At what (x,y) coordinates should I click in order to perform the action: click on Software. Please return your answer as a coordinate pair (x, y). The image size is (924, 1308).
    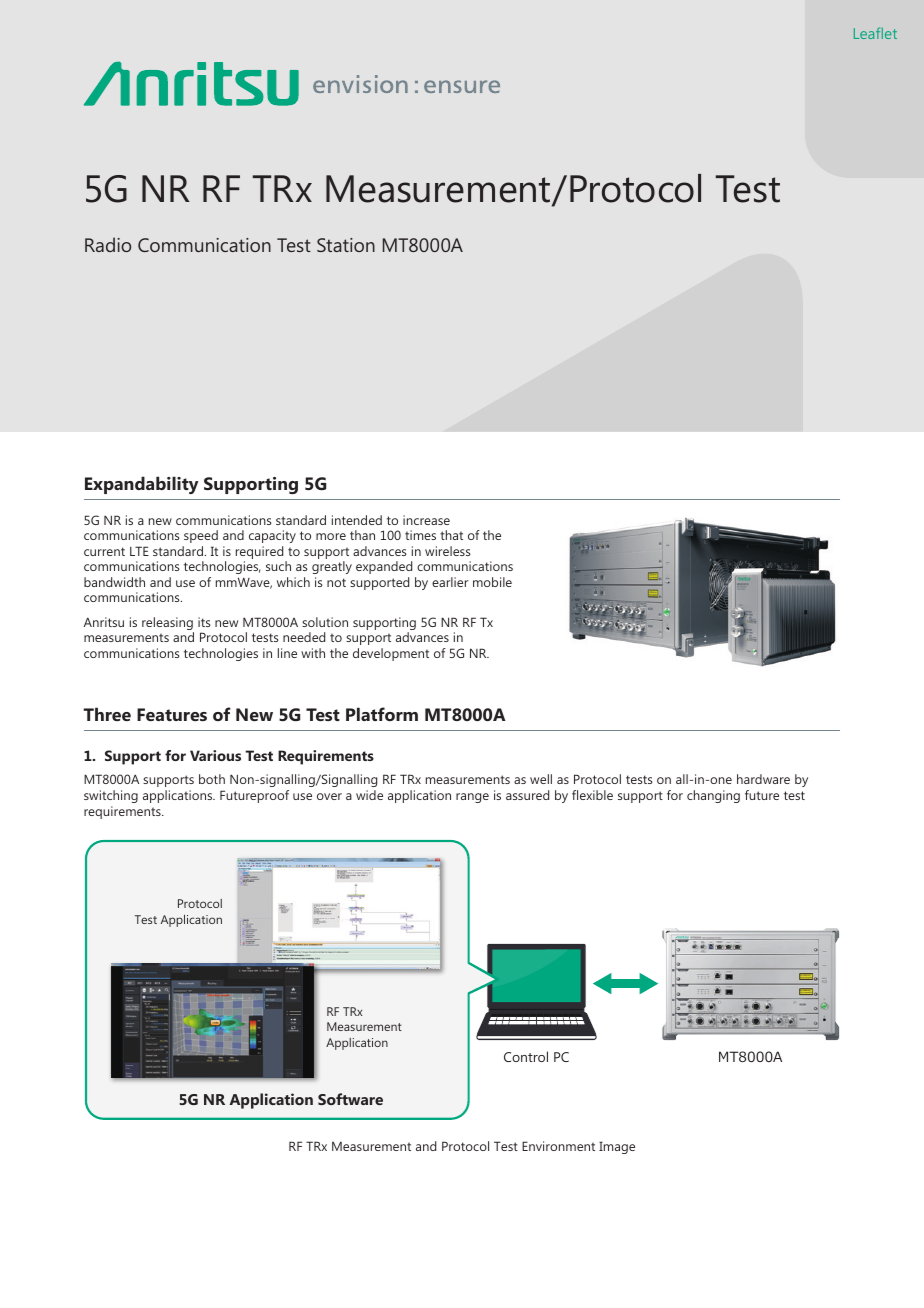
    Looking at the image, I should click on (350, 1099).
